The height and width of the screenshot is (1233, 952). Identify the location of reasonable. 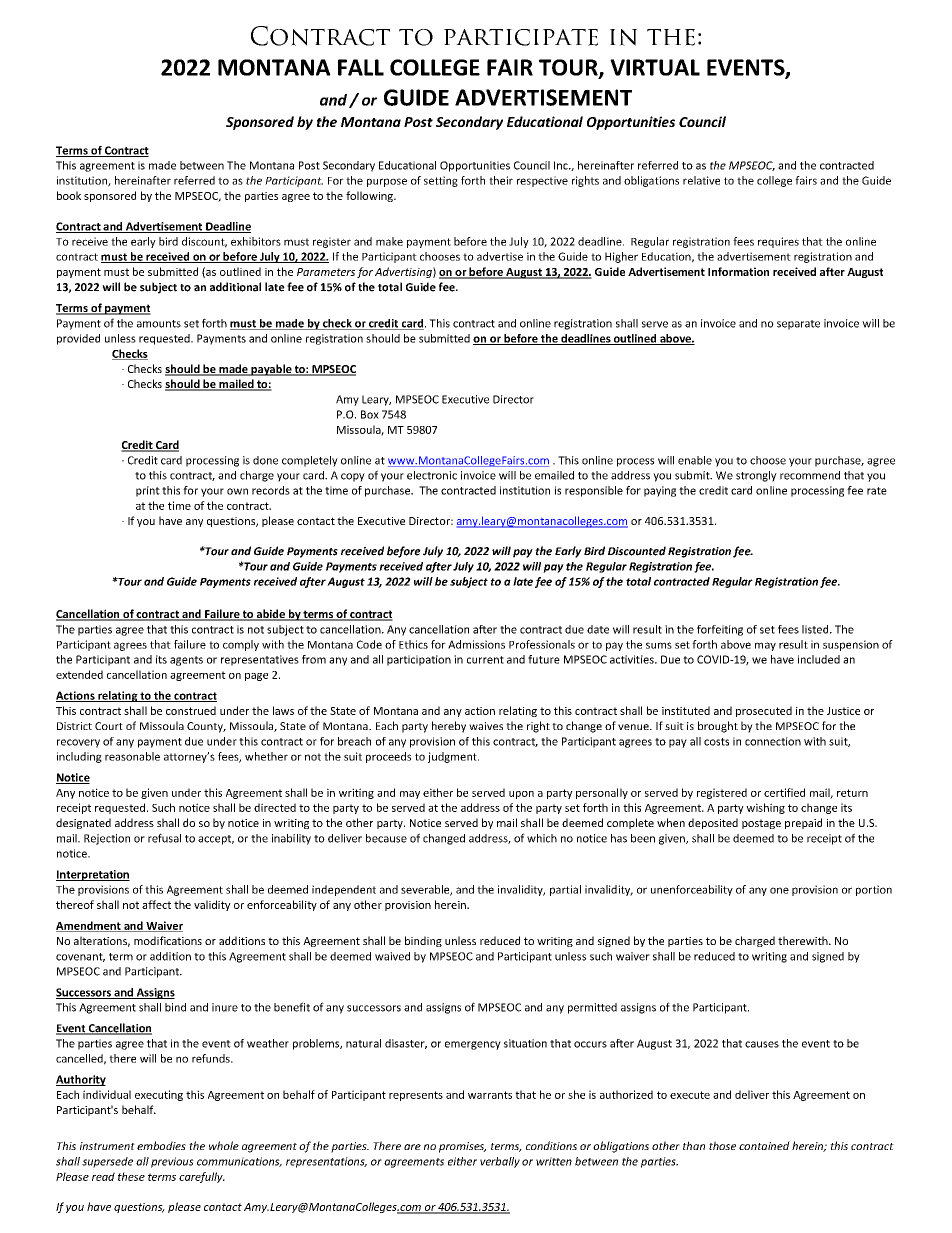
(132, 756).
